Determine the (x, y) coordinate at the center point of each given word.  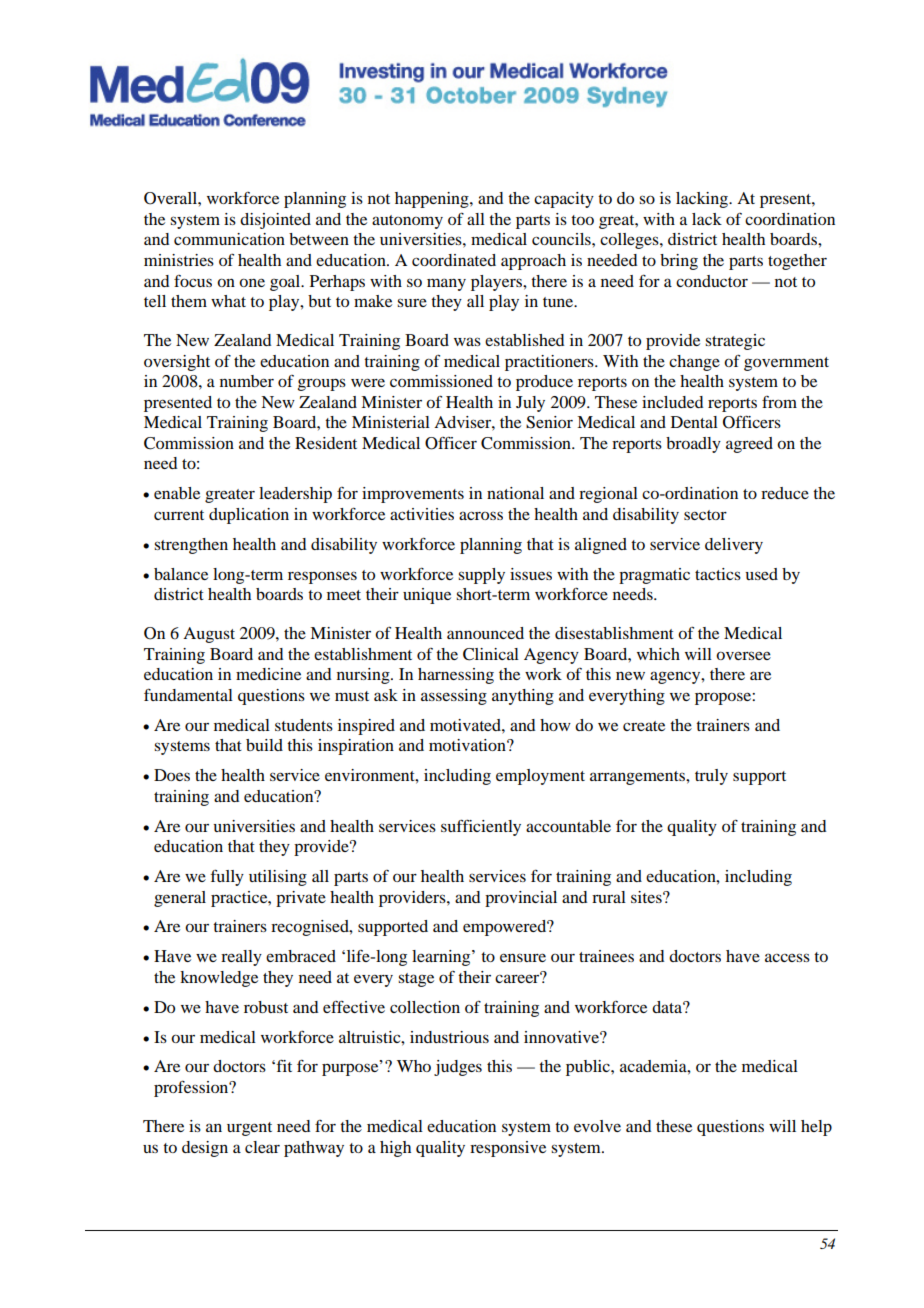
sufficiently (481, 827)
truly (711, 777)
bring (679, 262)
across (481, 515)
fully (227, 877)
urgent (249, 1129)
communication (229, 239)
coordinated (454, 260)
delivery (734, 546)
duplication (249, 516)
